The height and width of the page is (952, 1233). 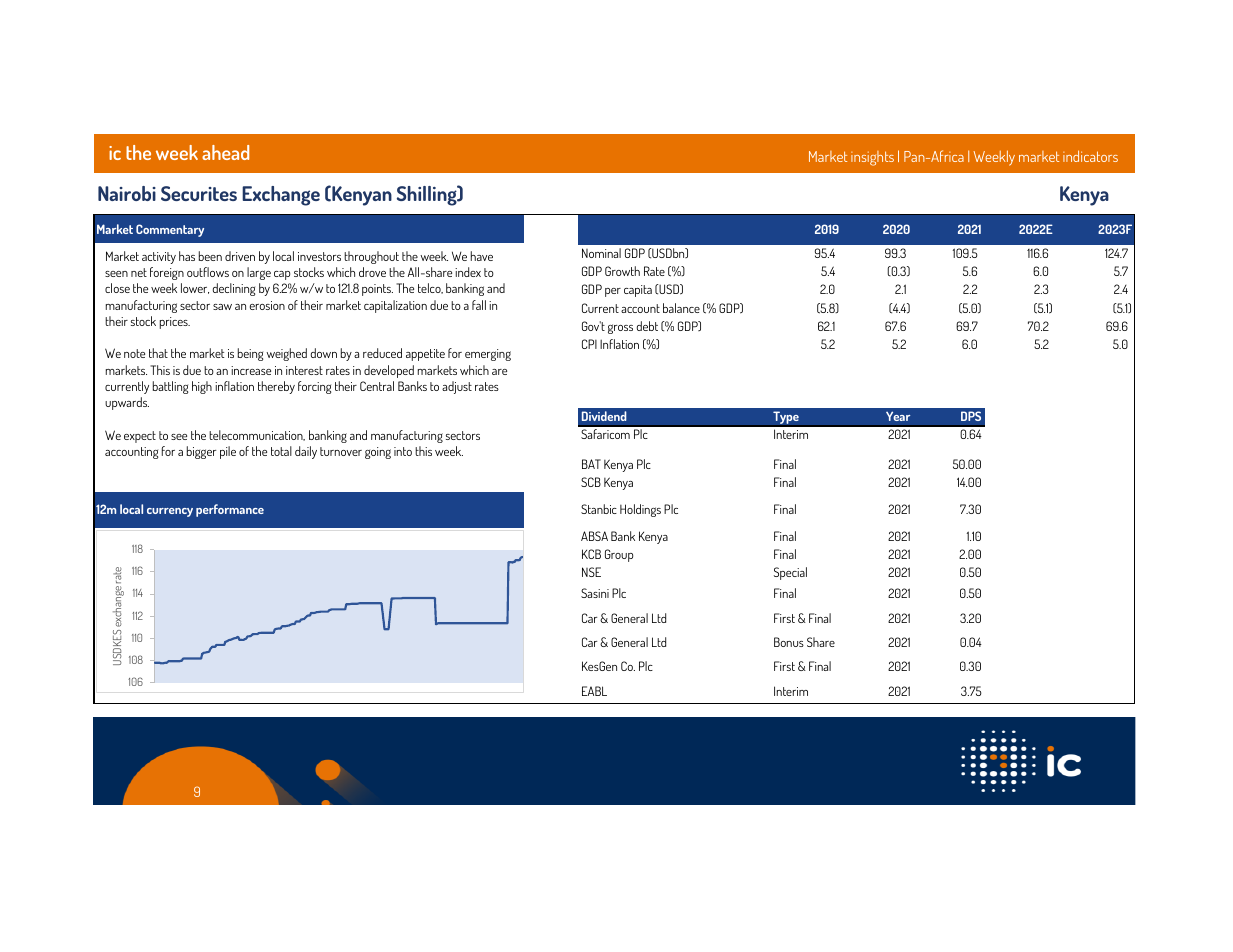 What do you see at coordinates (234, 289) in the page?
I see `declining` at bounding box center [234, 289].
